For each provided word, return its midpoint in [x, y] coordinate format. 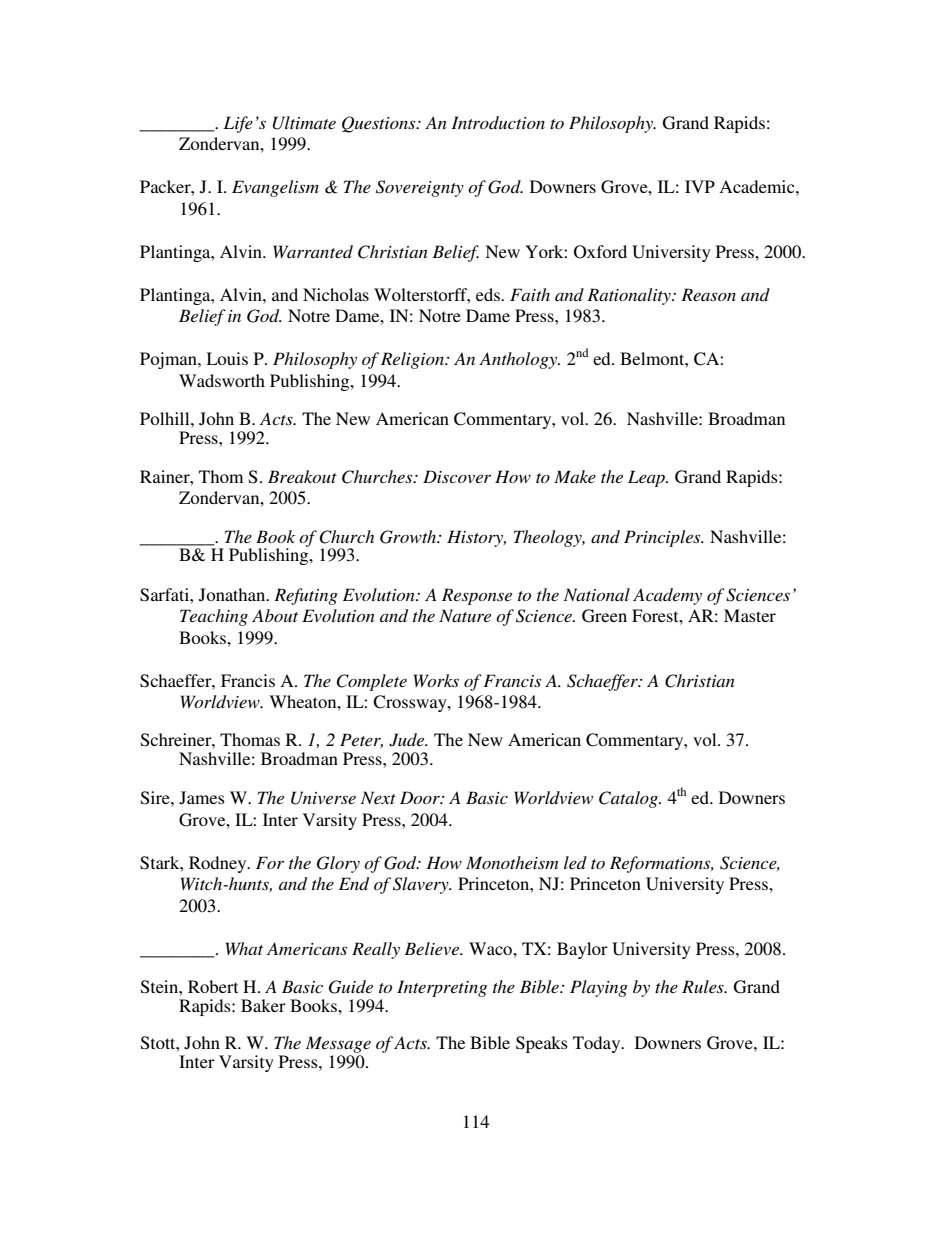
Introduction [498, 122]
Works [436, 680]
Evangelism [275, 188]
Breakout [302, 476]
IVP [700, 186]
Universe [323, 798]
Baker [263, 1005]
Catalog [629, 799]
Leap [648, 478]
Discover [457, 476]
